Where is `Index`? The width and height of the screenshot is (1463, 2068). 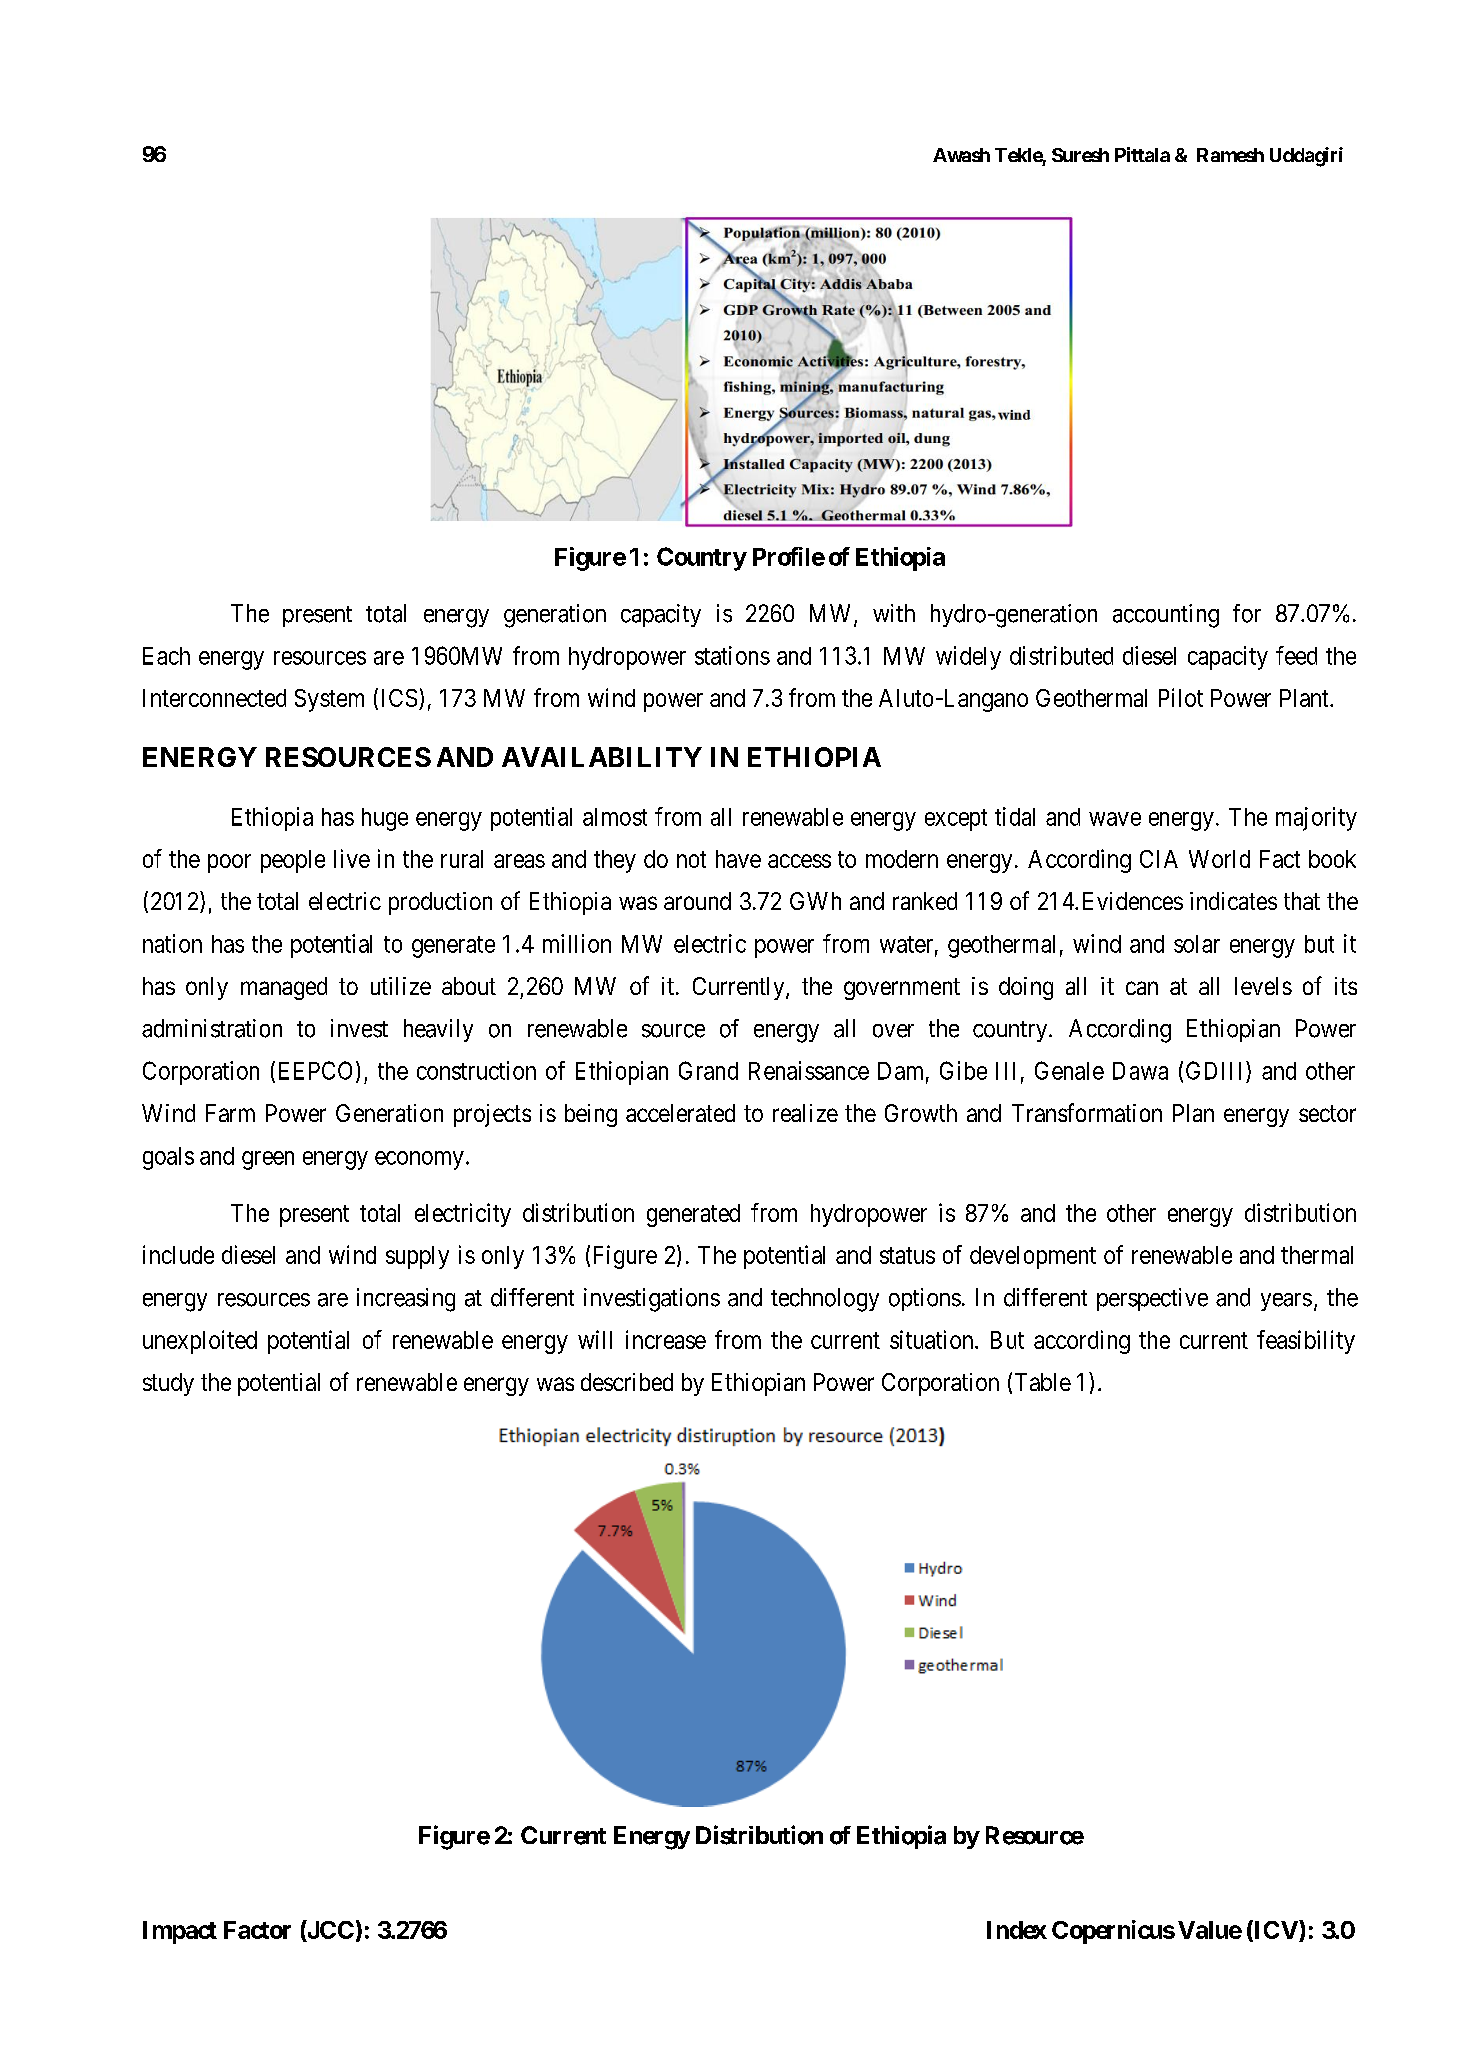
Index is located at coordinates (1017, 1930).
